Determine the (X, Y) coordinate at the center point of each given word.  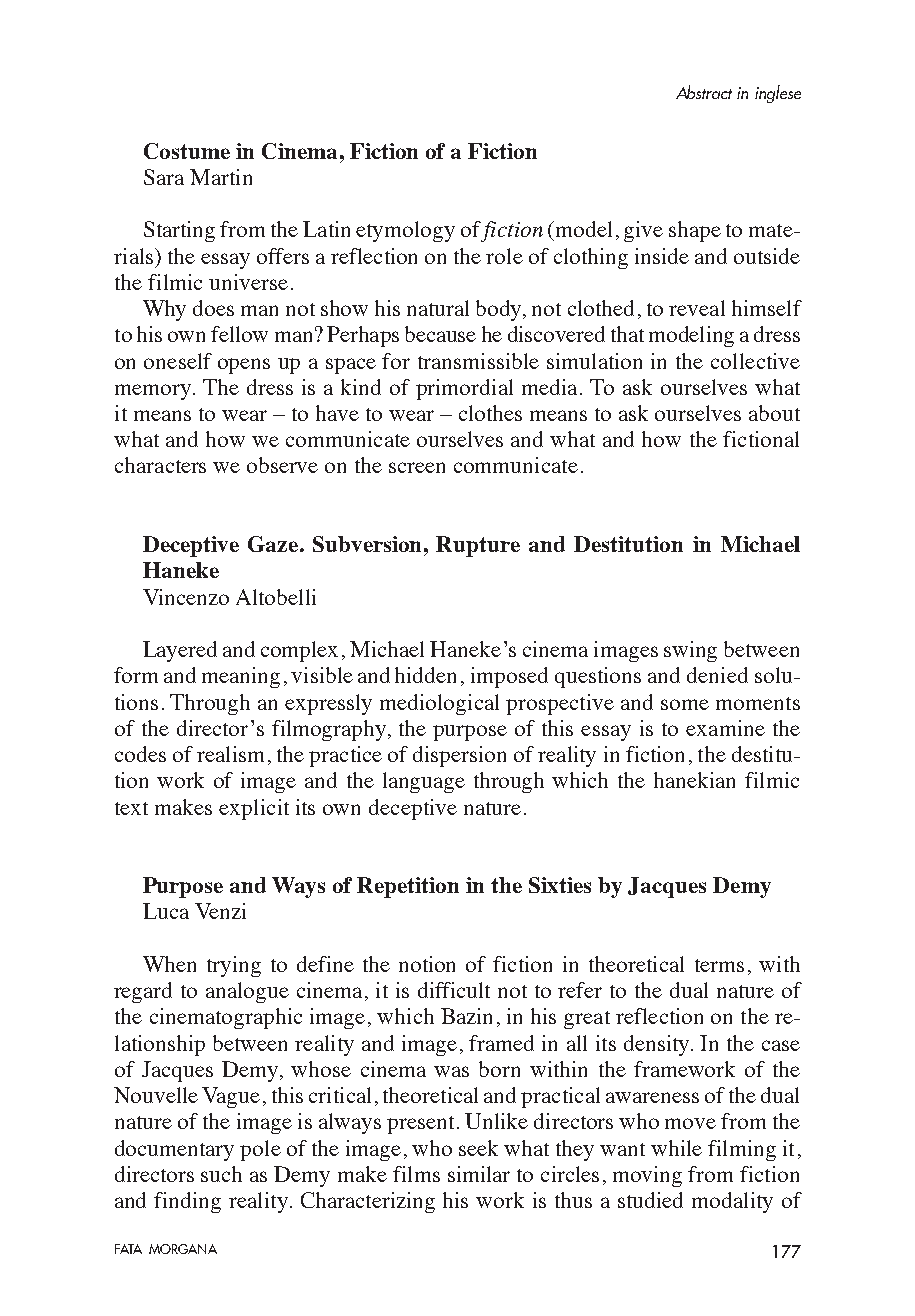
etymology (405, 231)
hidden (425, 675)
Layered (180, 651)
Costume (187, 151)
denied (717, 675)
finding (187, 1202)
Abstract (704, 92)
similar (479, 1174)
